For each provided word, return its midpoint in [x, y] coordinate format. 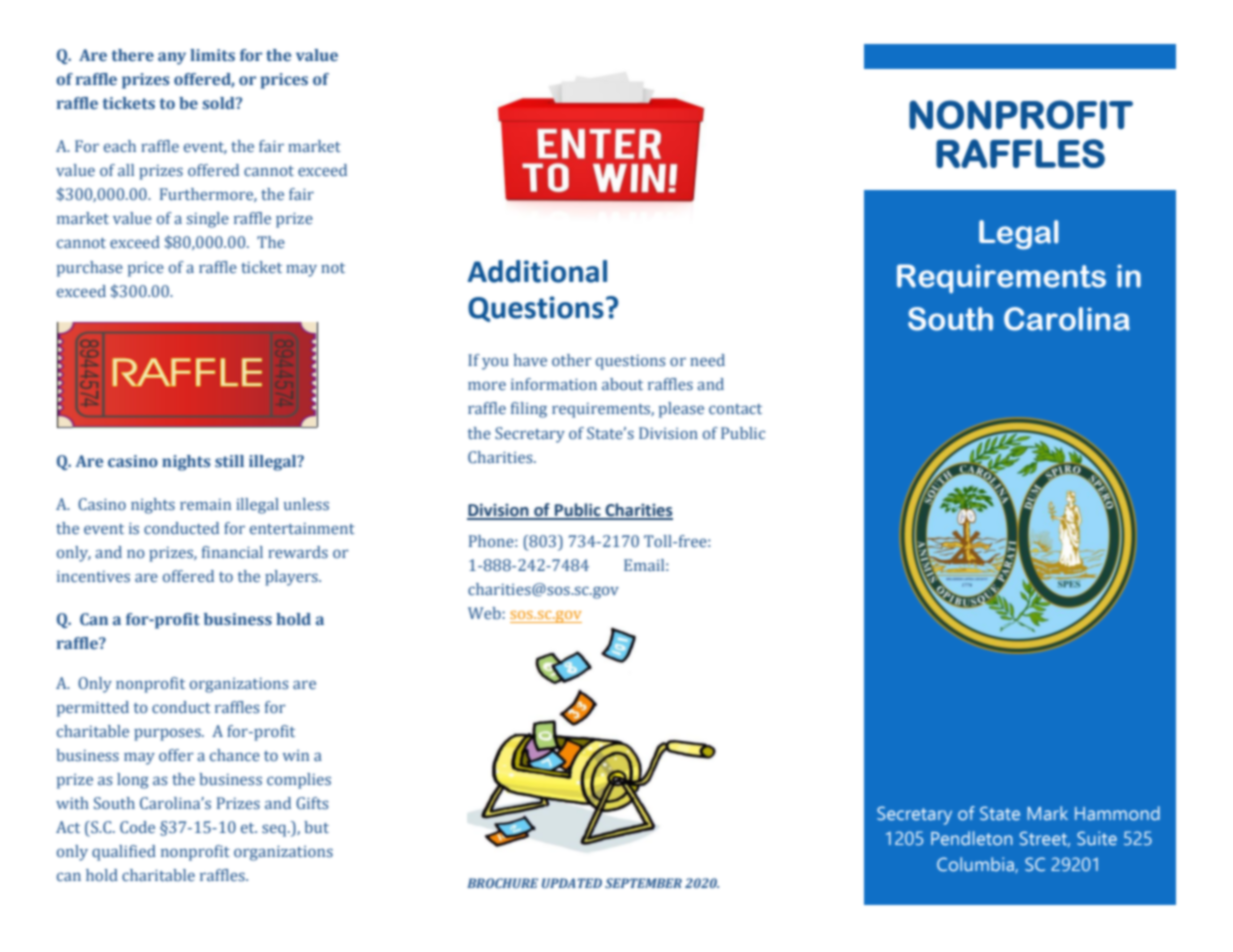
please [681, 410]
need [707, 360]
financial [232, 552]
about [622, 384]
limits [212, 55]
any [172, 58]
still [229, 461]
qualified [124, 853]
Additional [537, 271]
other [571, 360]
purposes [168, 734]
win [296, 755]
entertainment [302, 528]
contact [735, 409]
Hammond [1117, 813]
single [207, 220]
